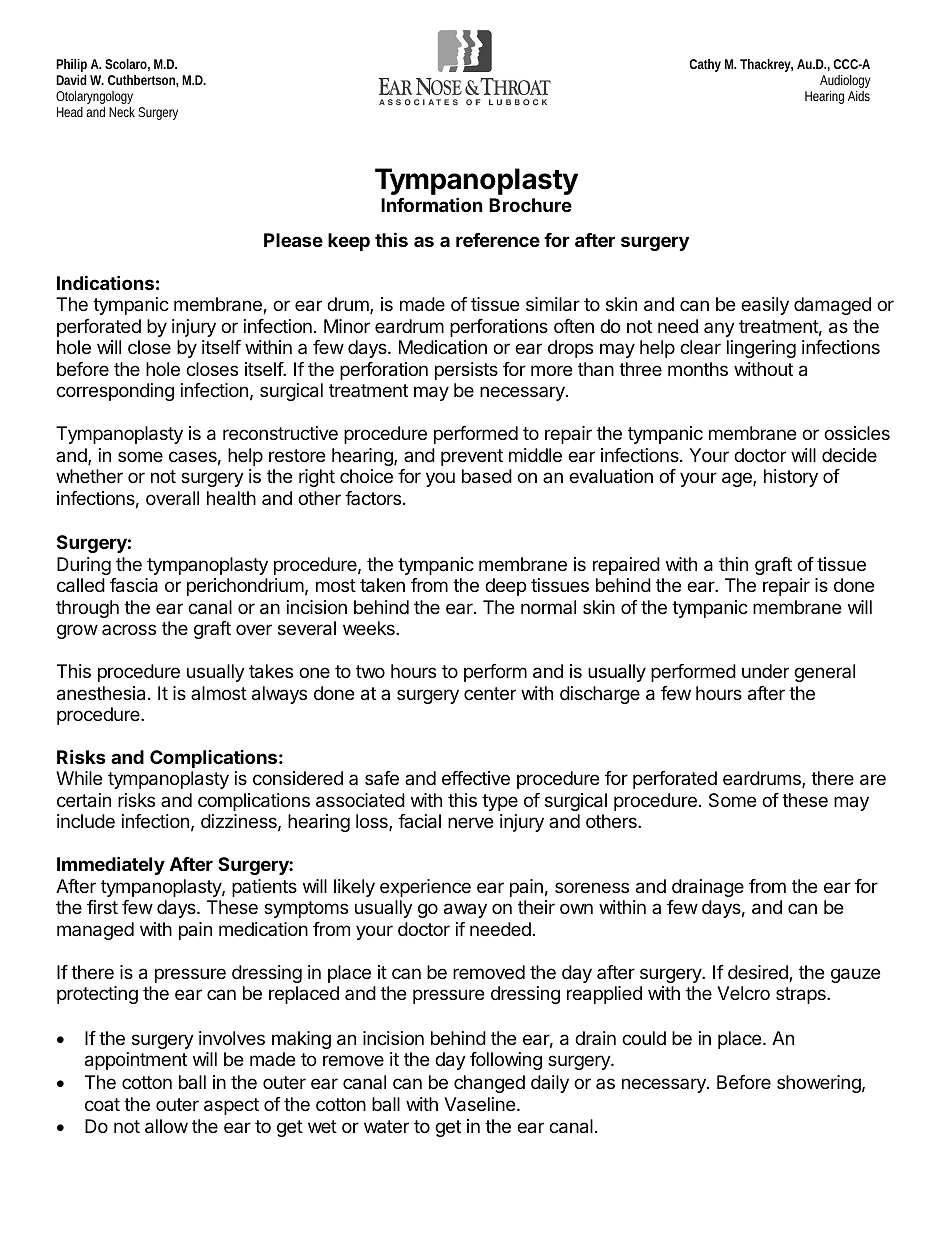 This page has width=952, height=1233. What do you see at coordinates (765, 671) in the page?
I see `under` at bounding box center [765, 671].
